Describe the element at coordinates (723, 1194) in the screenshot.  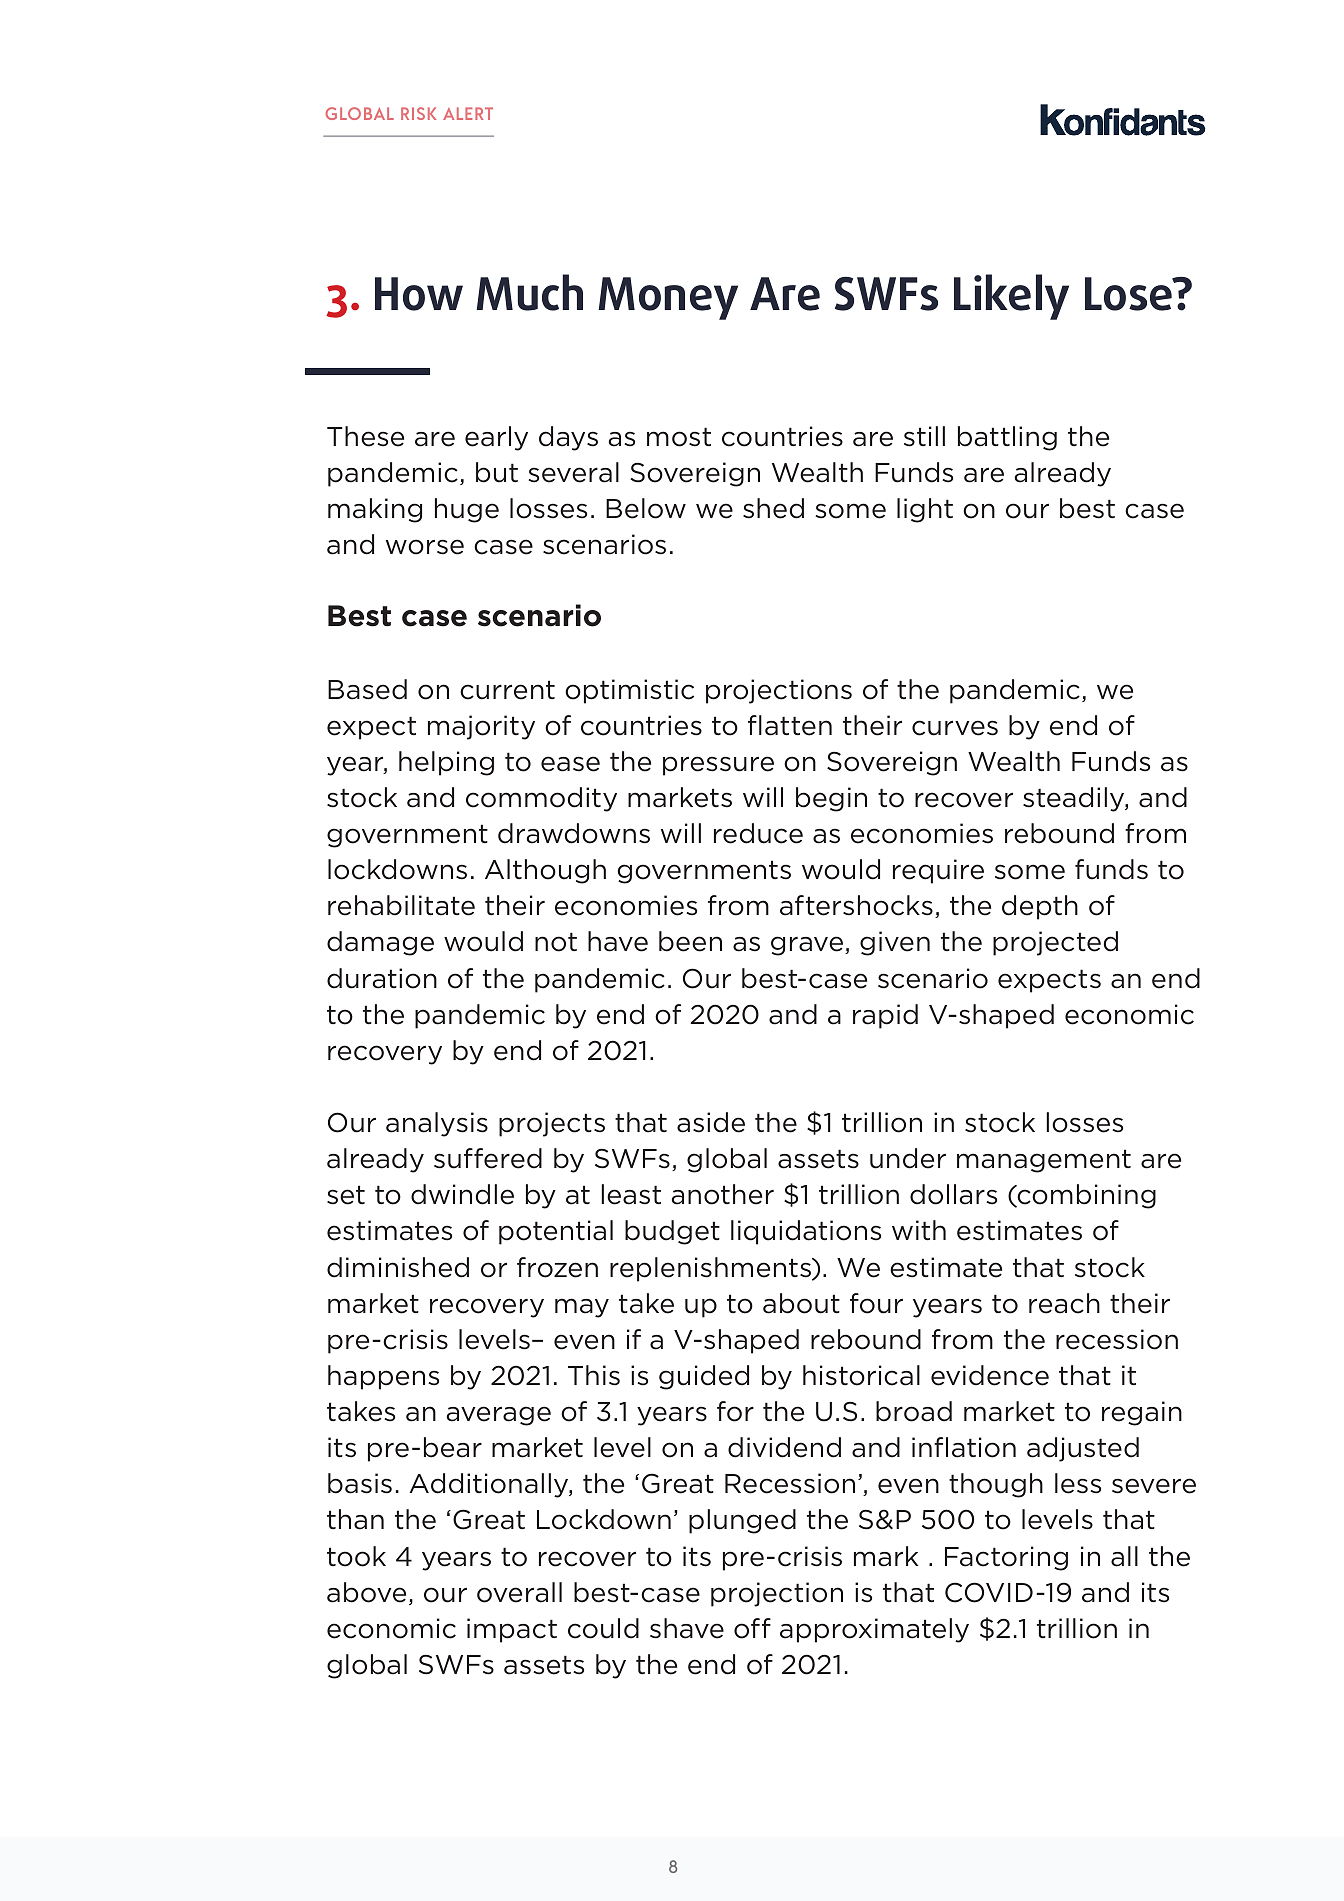
I see `another` at that location.
